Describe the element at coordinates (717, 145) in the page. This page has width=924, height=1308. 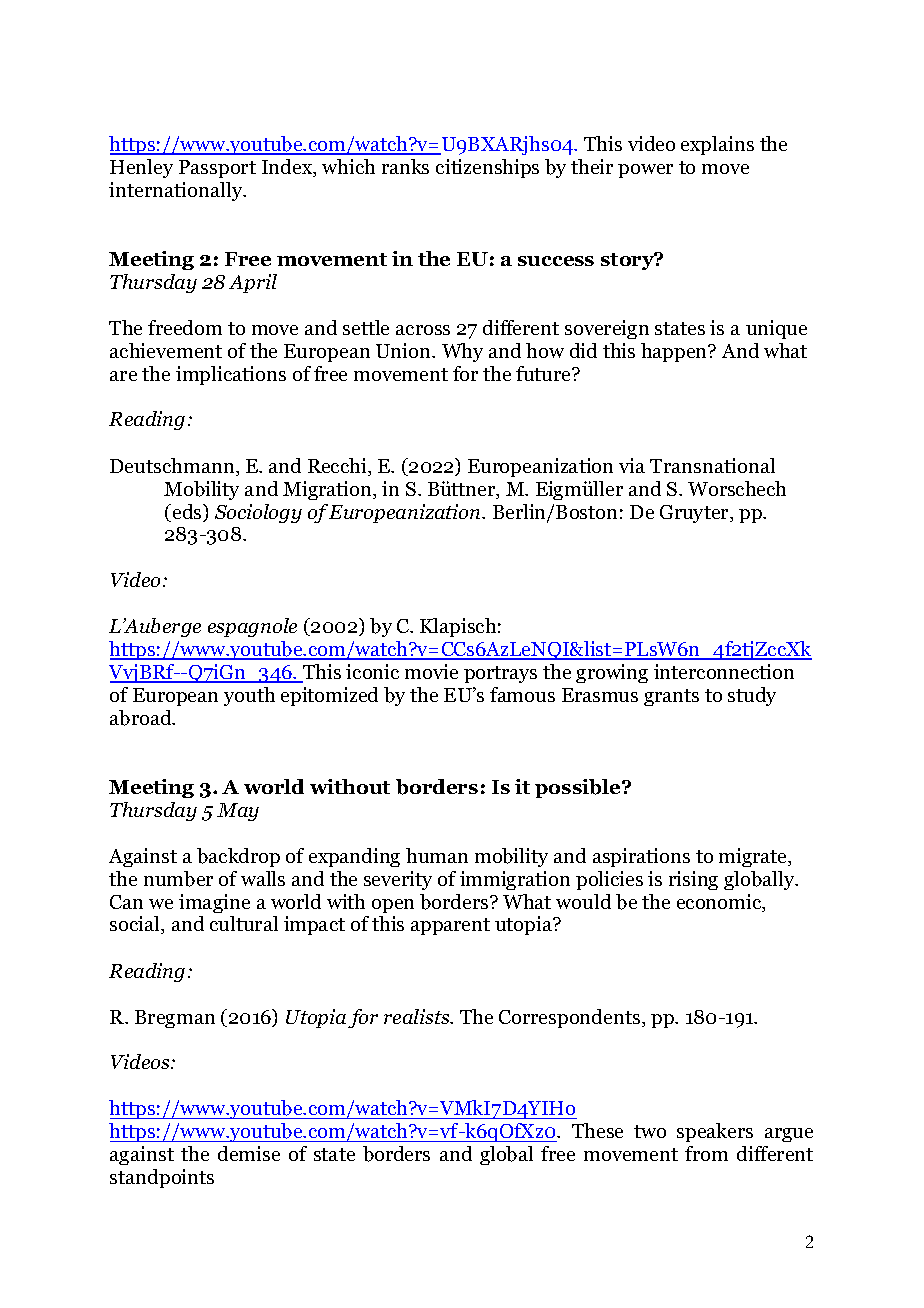
I see `explains` at that location.
